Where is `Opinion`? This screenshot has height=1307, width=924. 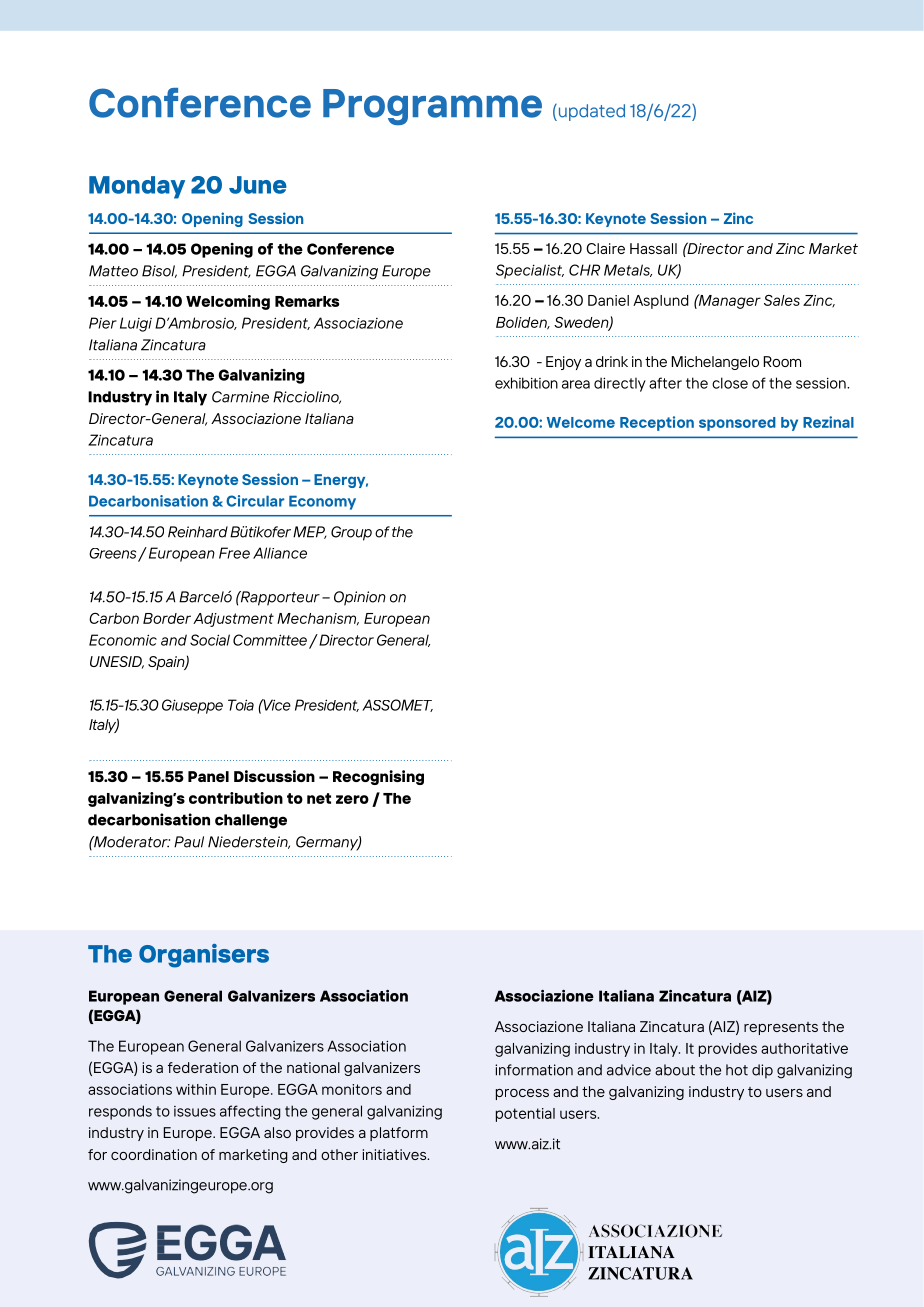 Opinion is located at coordinates (360, 598).
